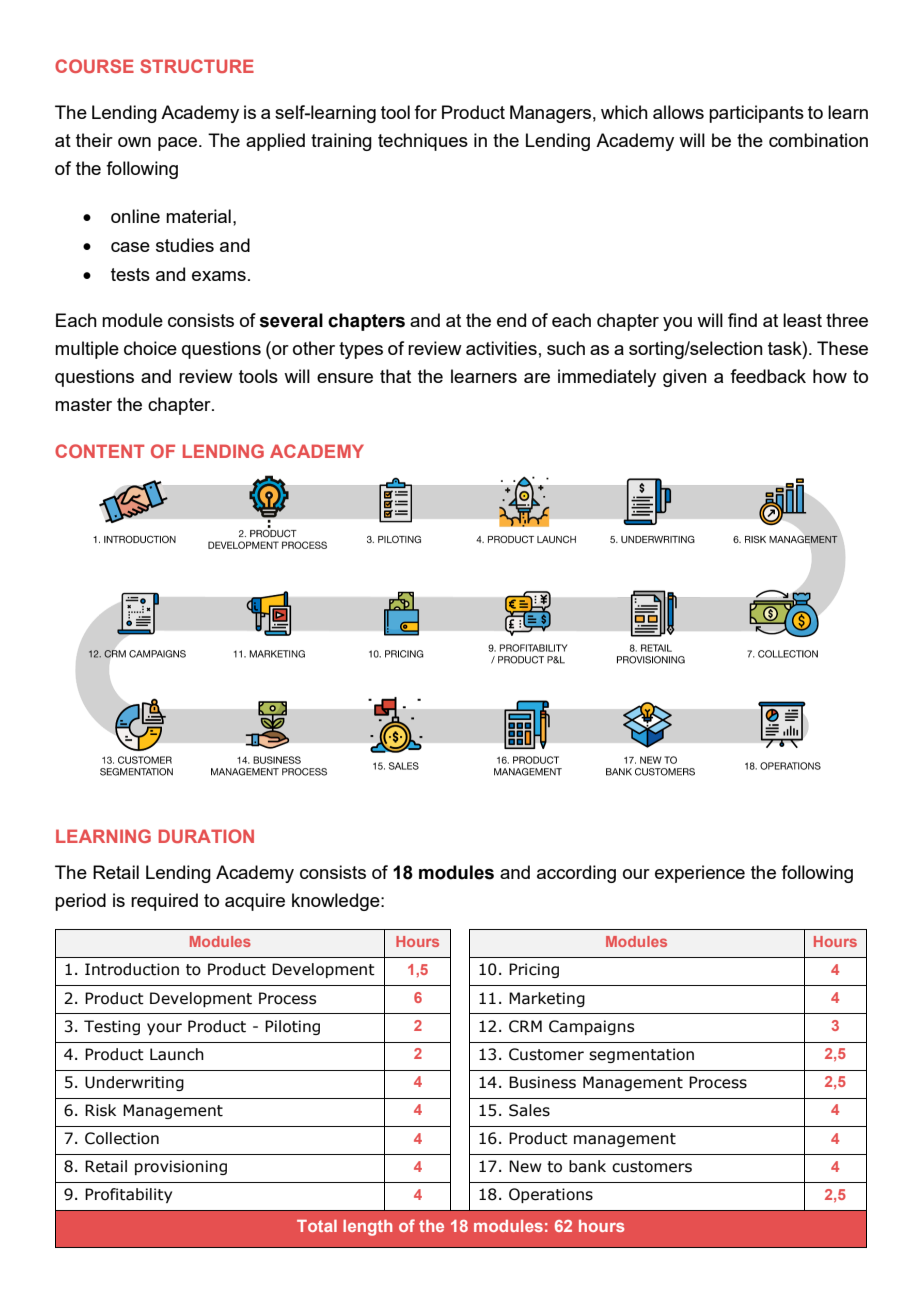 The width and height of the screenshot is (924, 1308). Describe the element at coordinates (181, 1167) in the screenshot. I see `provisioning` at that location.
